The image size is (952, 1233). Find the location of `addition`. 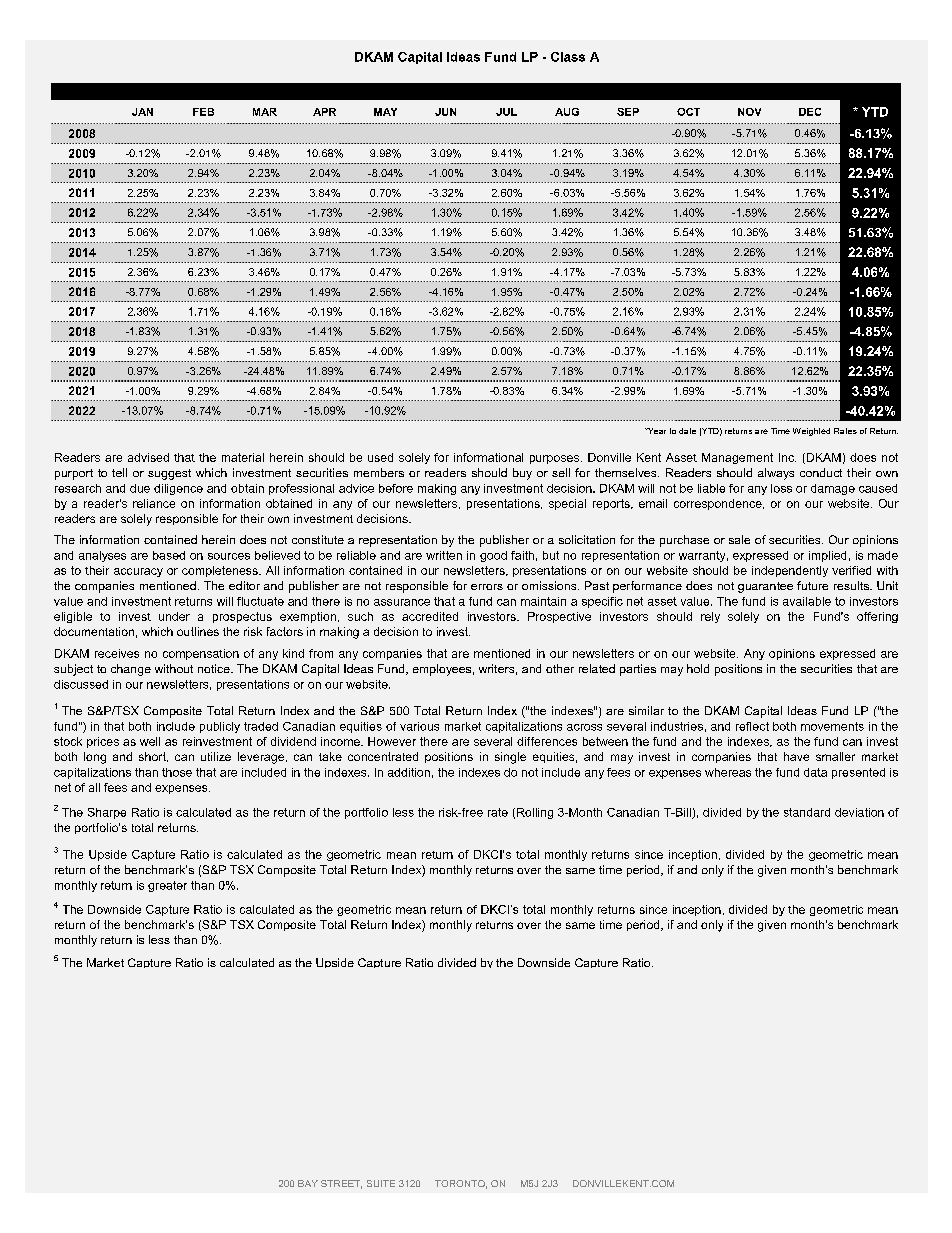

addition is located at coordinates (409, 772).
